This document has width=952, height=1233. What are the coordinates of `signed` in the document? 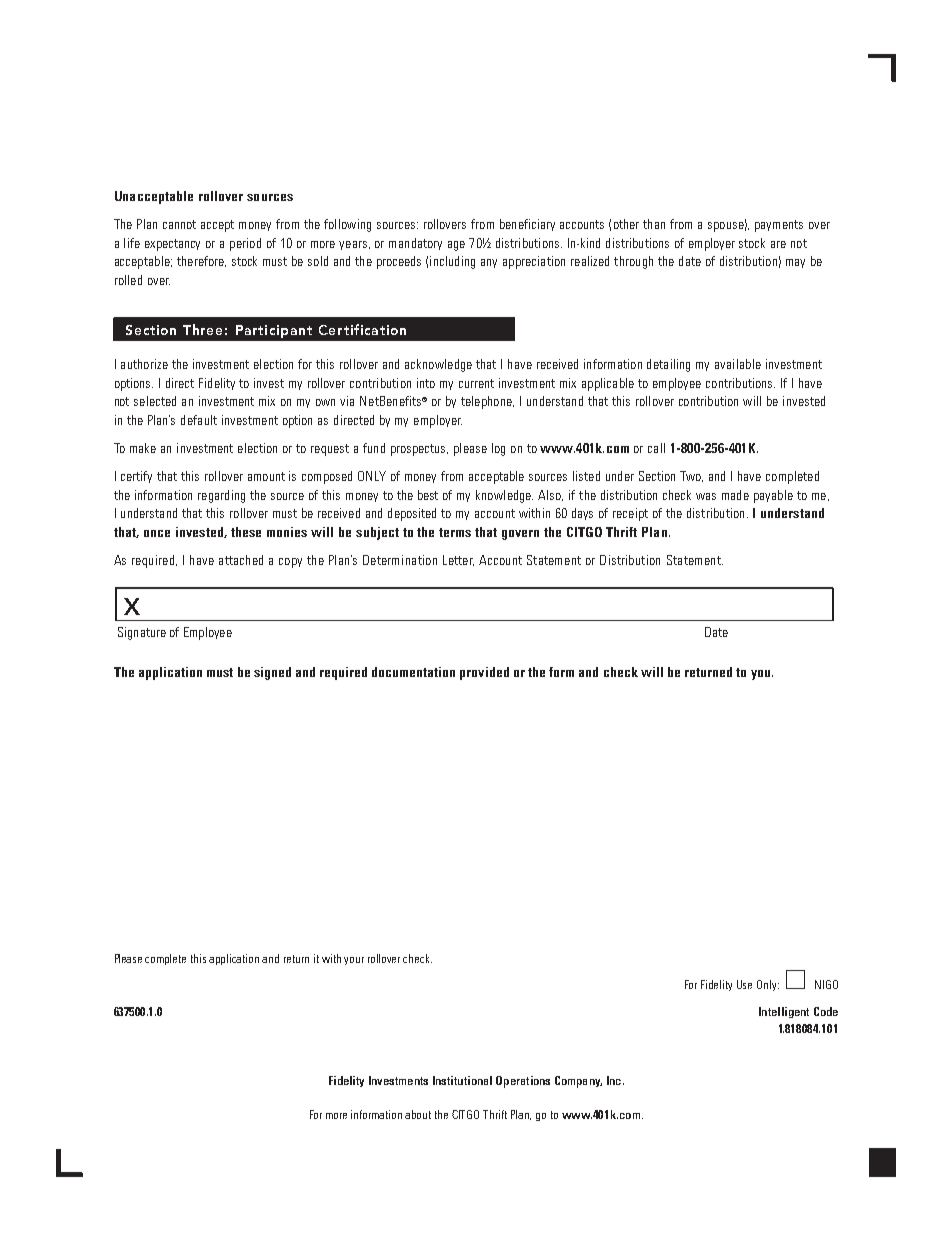 It's located at (272, 673).
